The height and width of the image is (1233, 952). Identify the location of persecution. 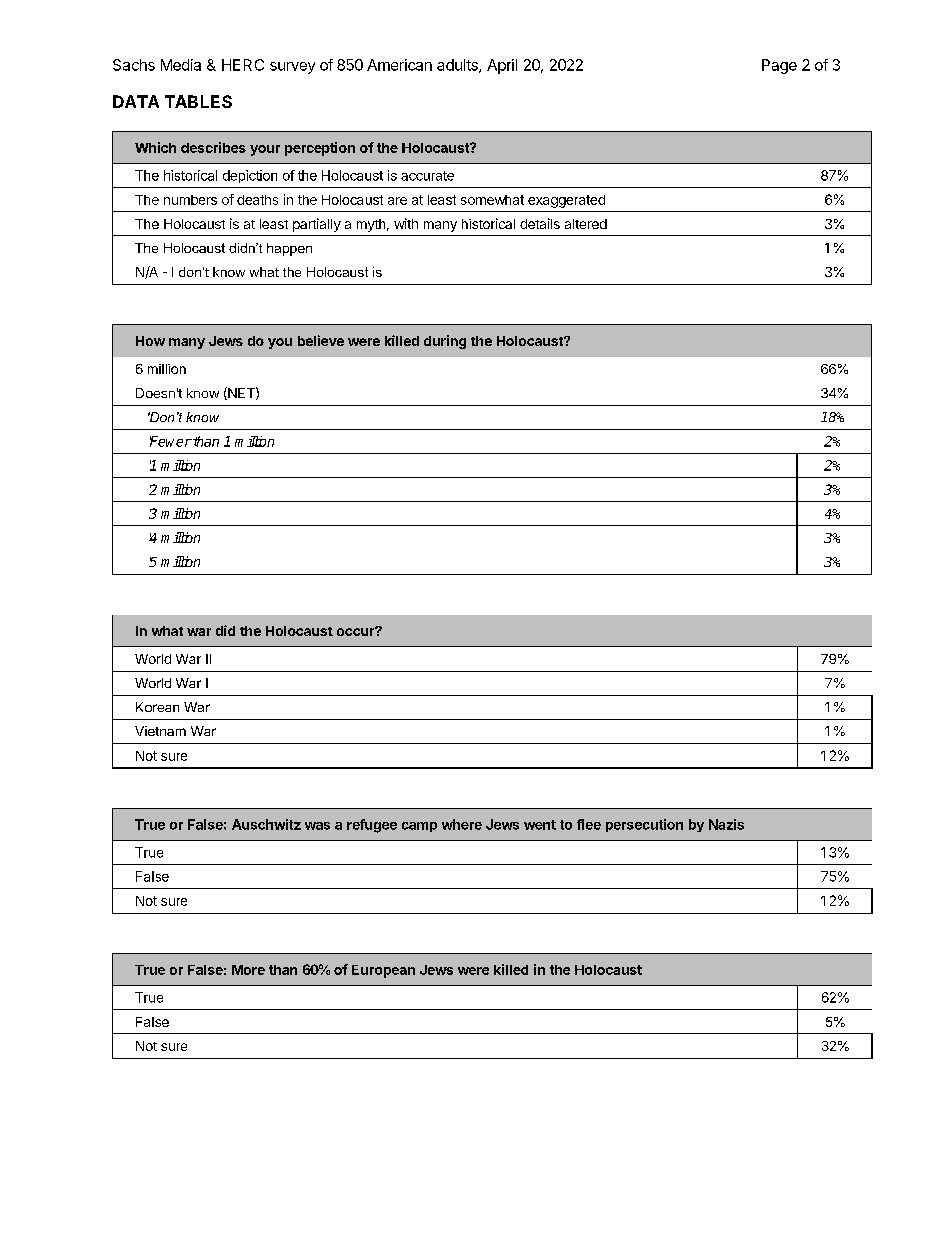
(644, 825).
